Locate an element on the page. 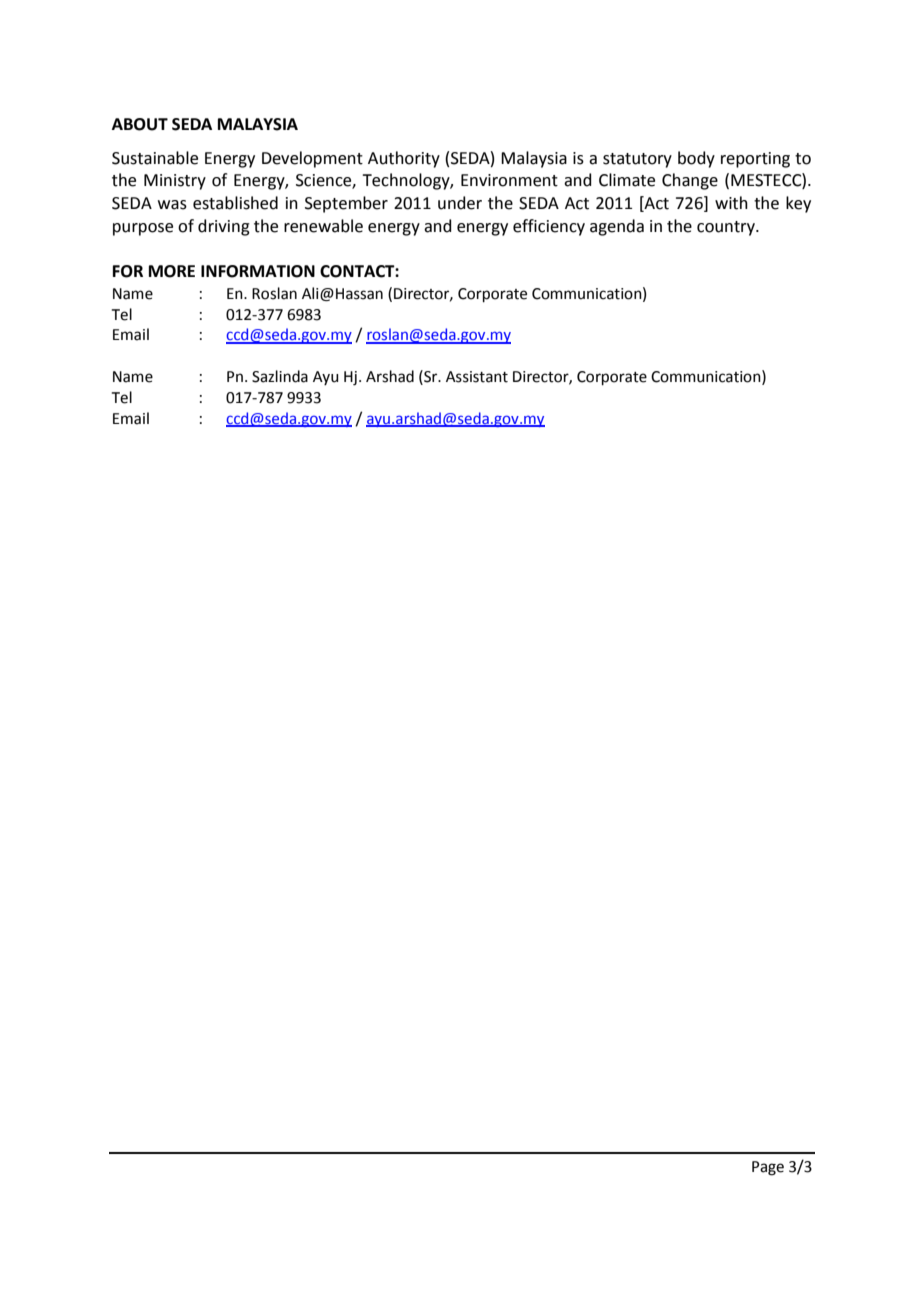  INFORMATION is located at coordinates (258, 271).
